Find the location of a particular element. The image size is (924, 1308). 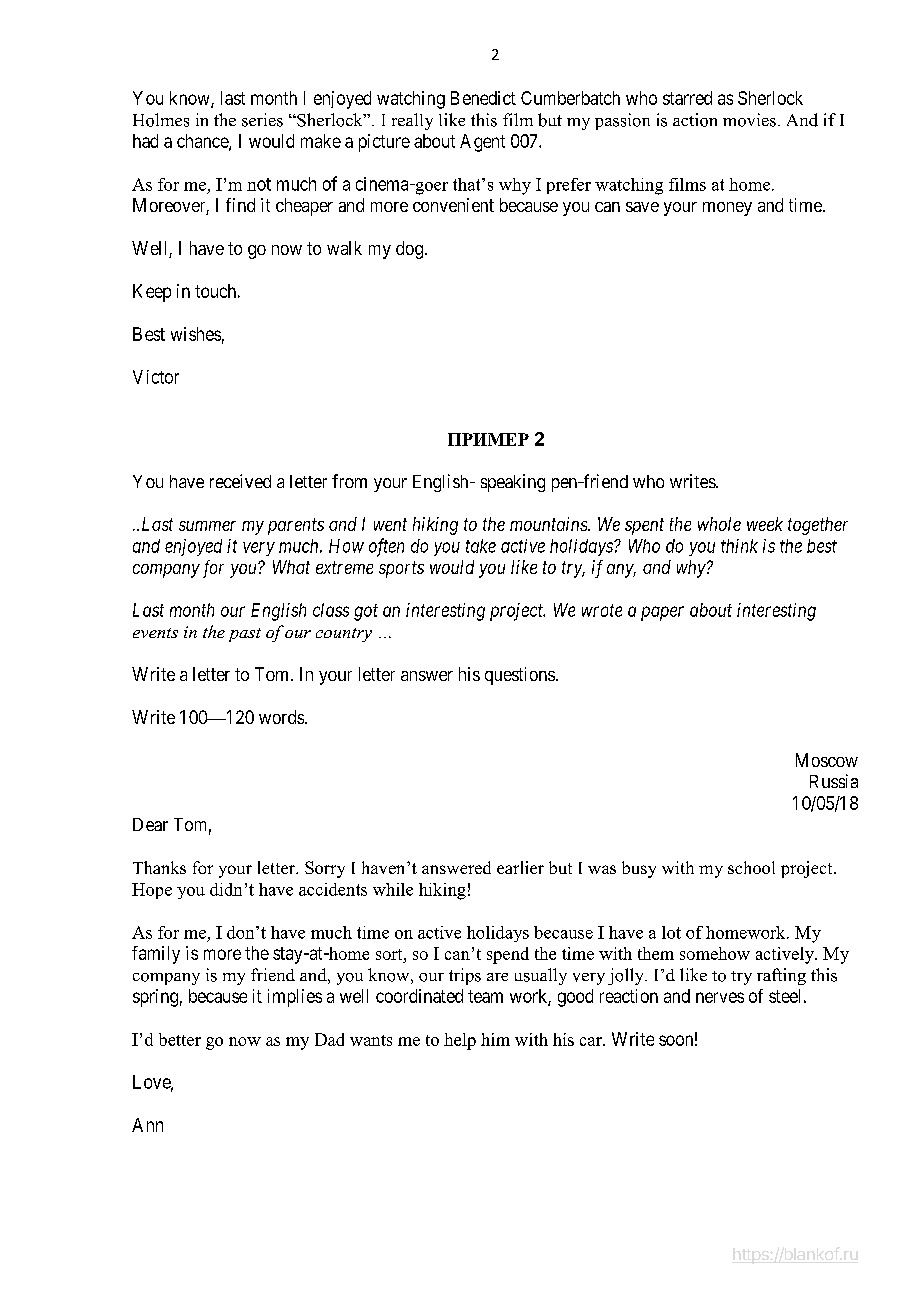

Agent is located at coordinates (482, 143).
